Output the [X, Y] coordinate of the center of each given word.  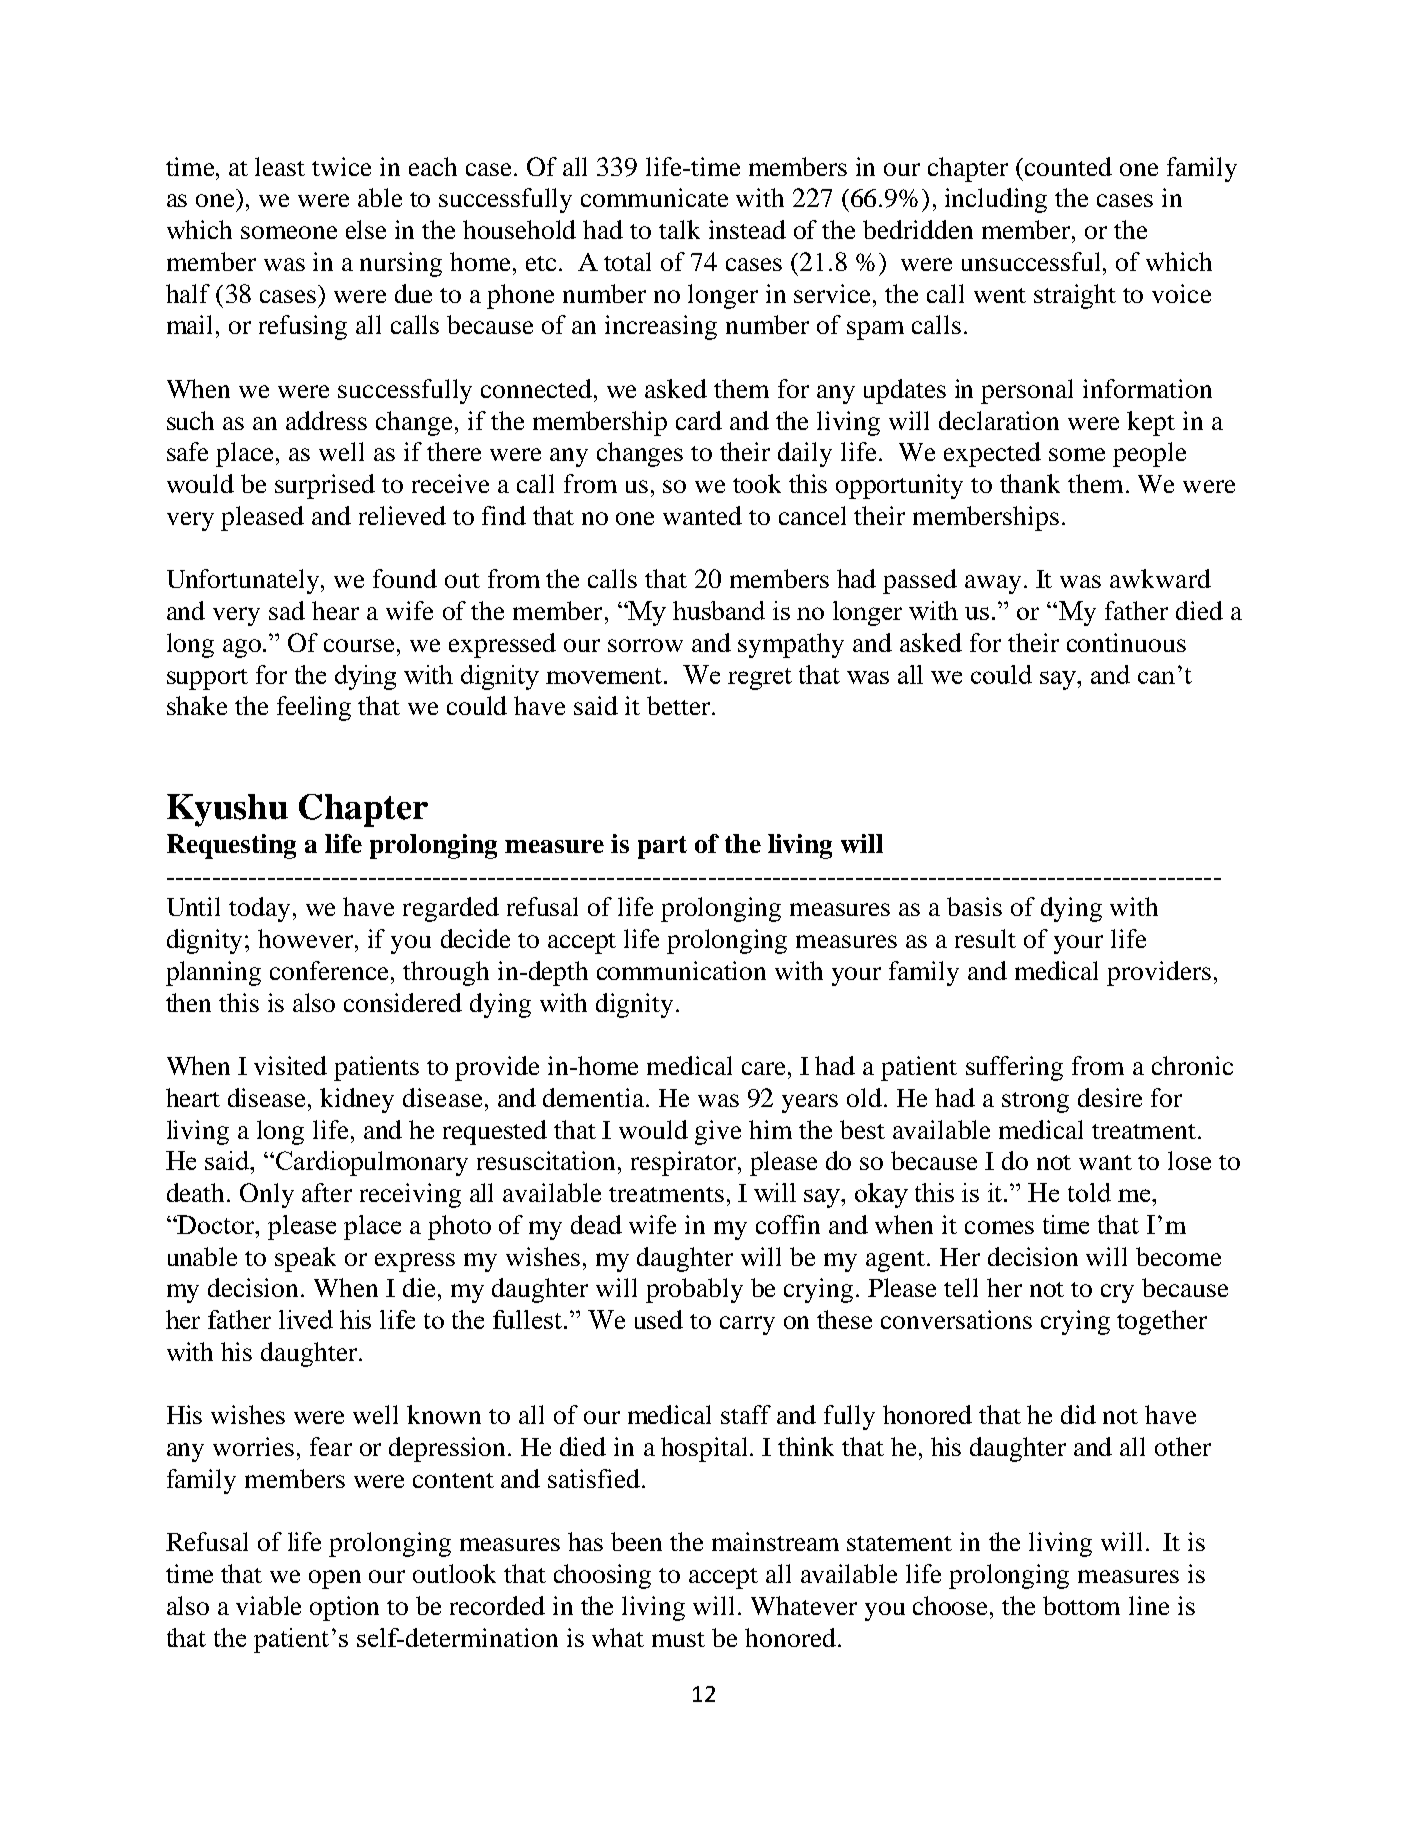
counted [1068, 166]
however [307, 938]
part [662, 847]
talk [679, 229]
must [678, 1639]
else [366, 229]
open [335, 1579]
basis [974, 906]
